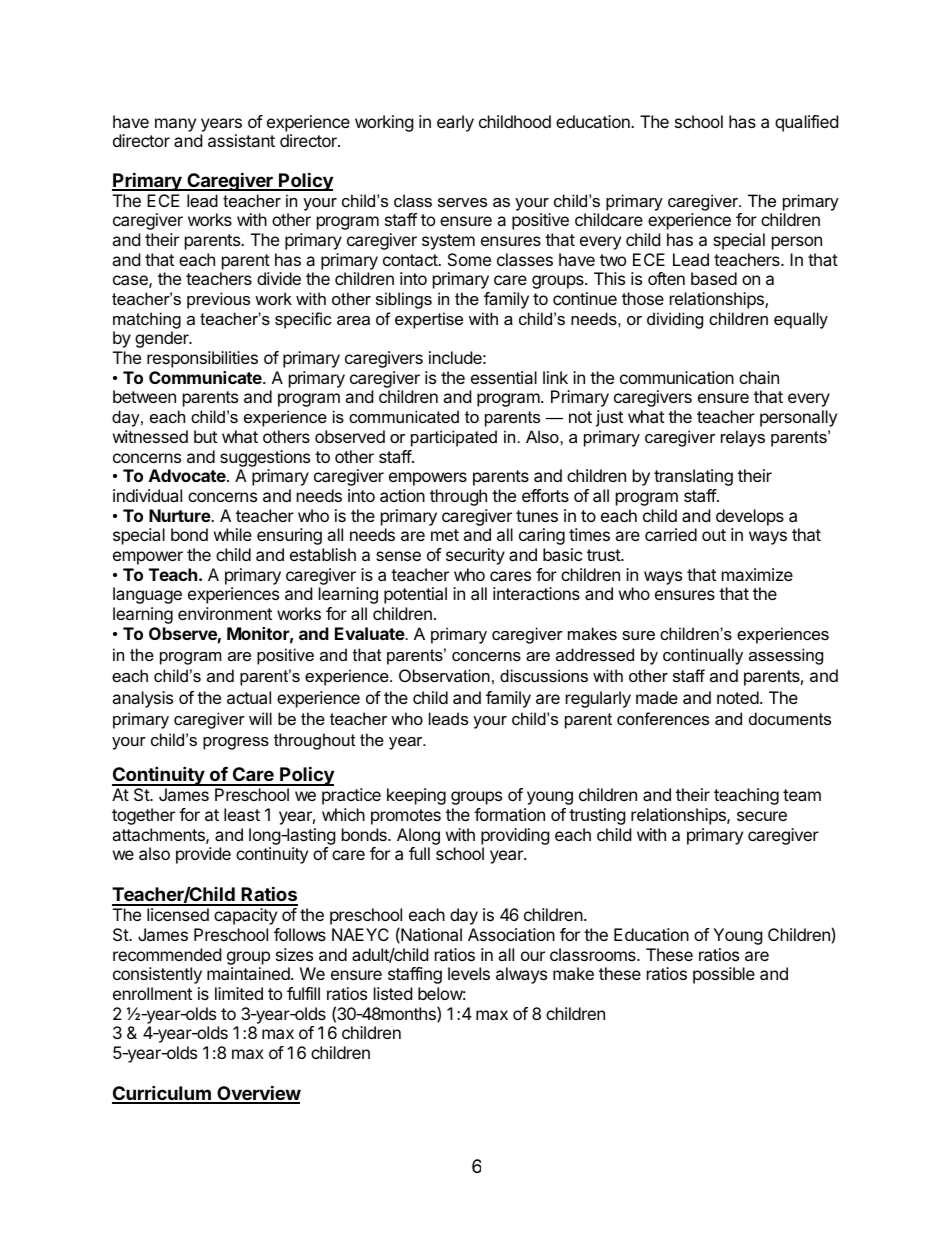  What do you see at coordinates (724, 975) in the image?
I see `possible` at bounding box center [724, 975].
